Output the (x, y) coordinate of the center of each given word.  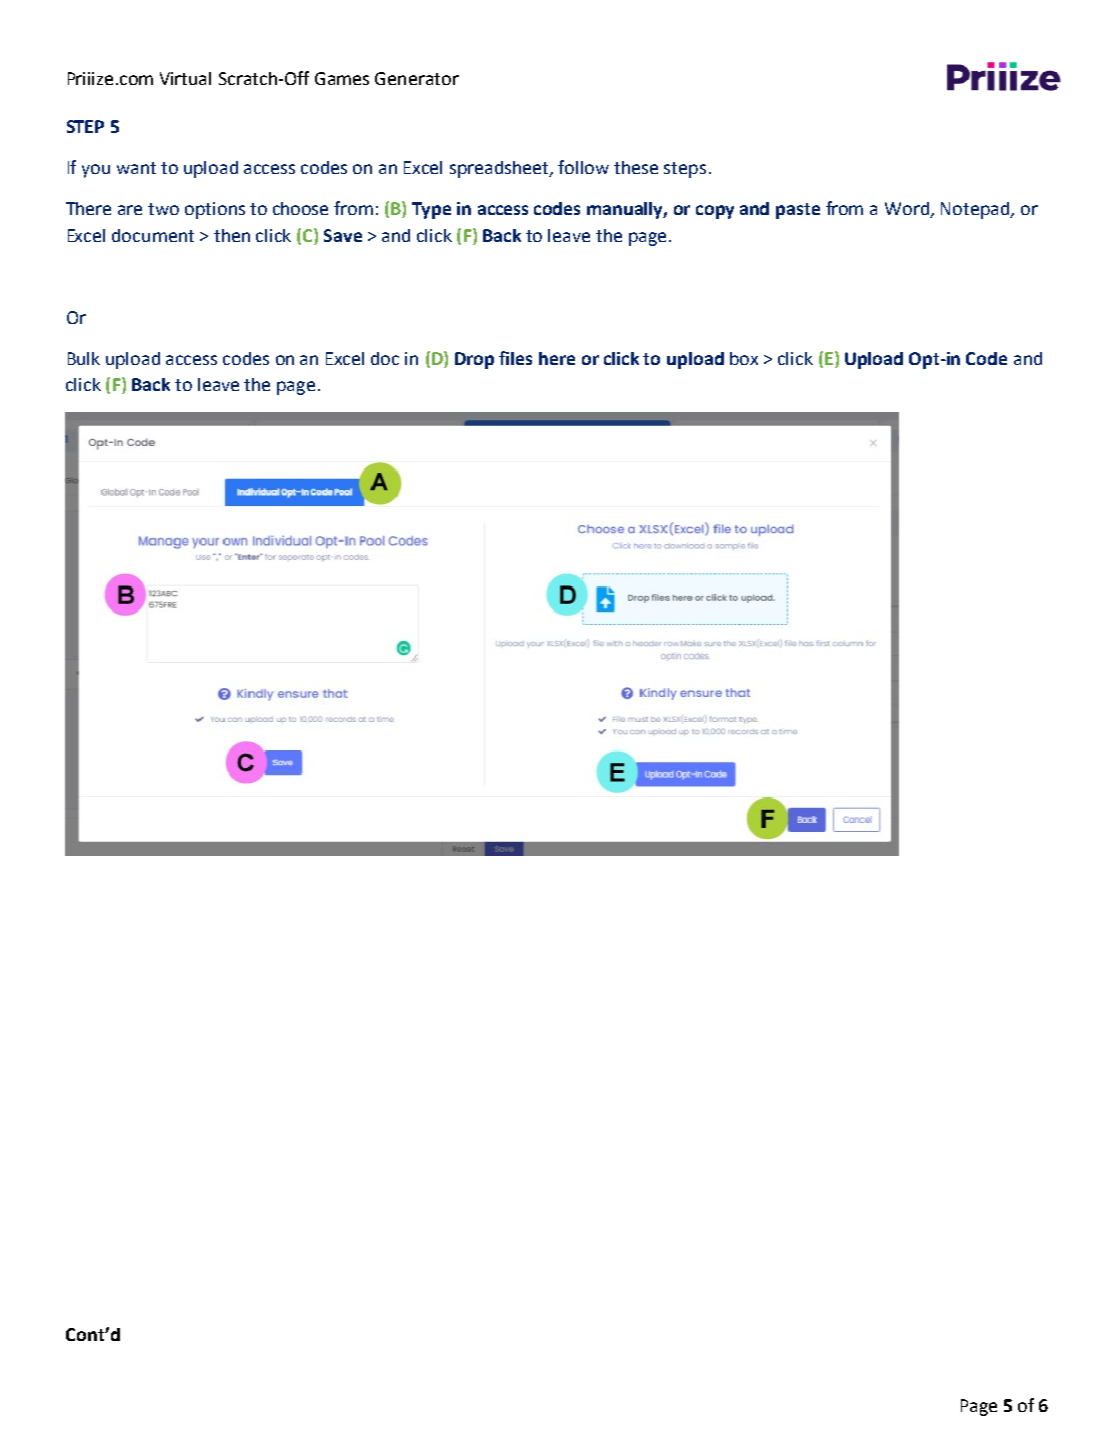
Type (431, 210)
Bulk (84, 358)
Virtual (185, 78)
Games (342, 78)
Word (908, 210)
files (515, 358)
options (215, 210)
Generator (417, 78)
